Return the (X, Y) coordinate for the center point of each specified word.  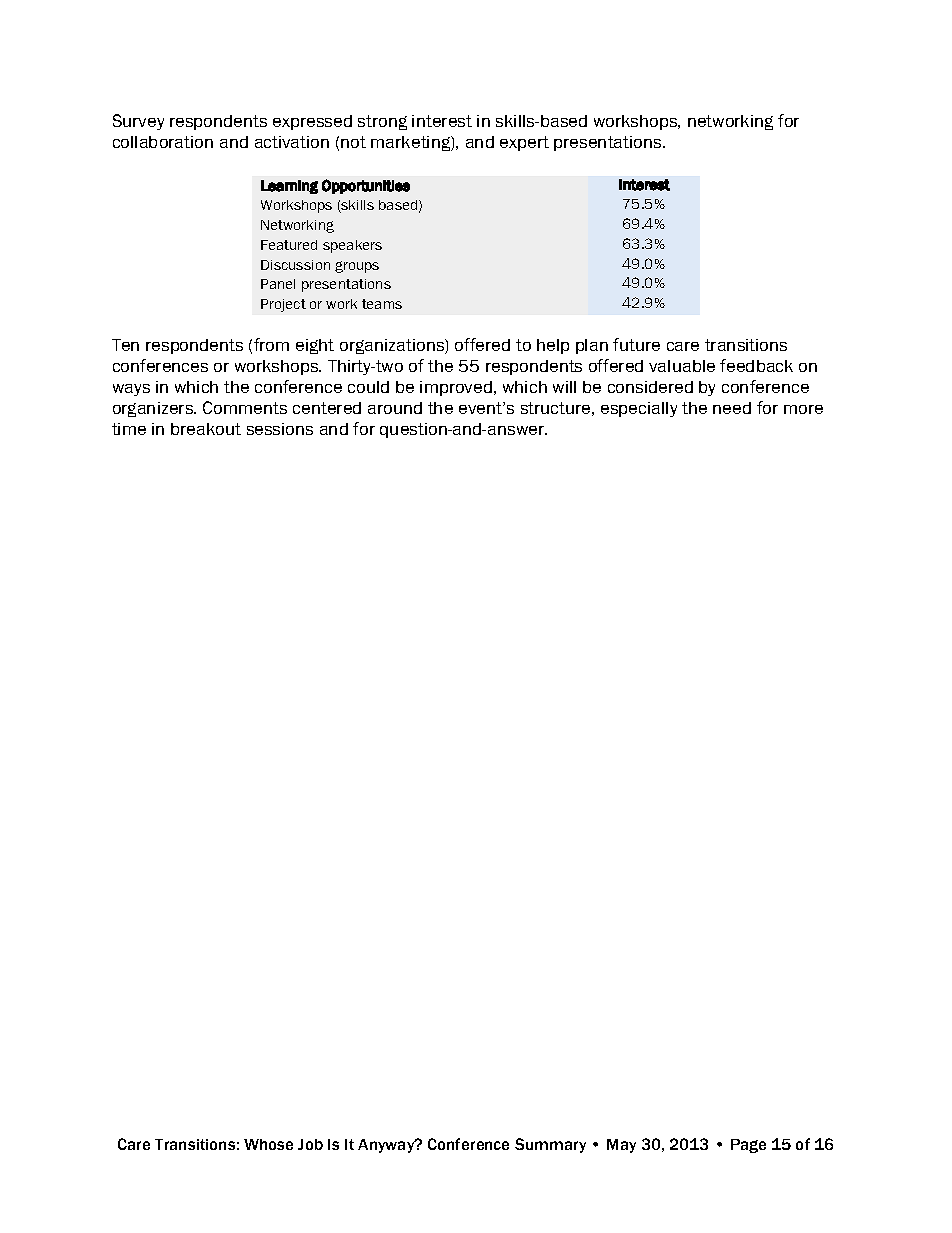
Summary (550, 1145)
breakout (206, 429)
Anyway (387, 1146)
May (621, 1146)
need (732, 408)
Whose (268, 1144)
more (803, 409)
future (636, 344)
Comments (245, 407)
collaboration (163, 142)
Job (310, 1144)
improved (456, 388)
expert (524, 143)
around (395, 408)
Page (748, 1146)
